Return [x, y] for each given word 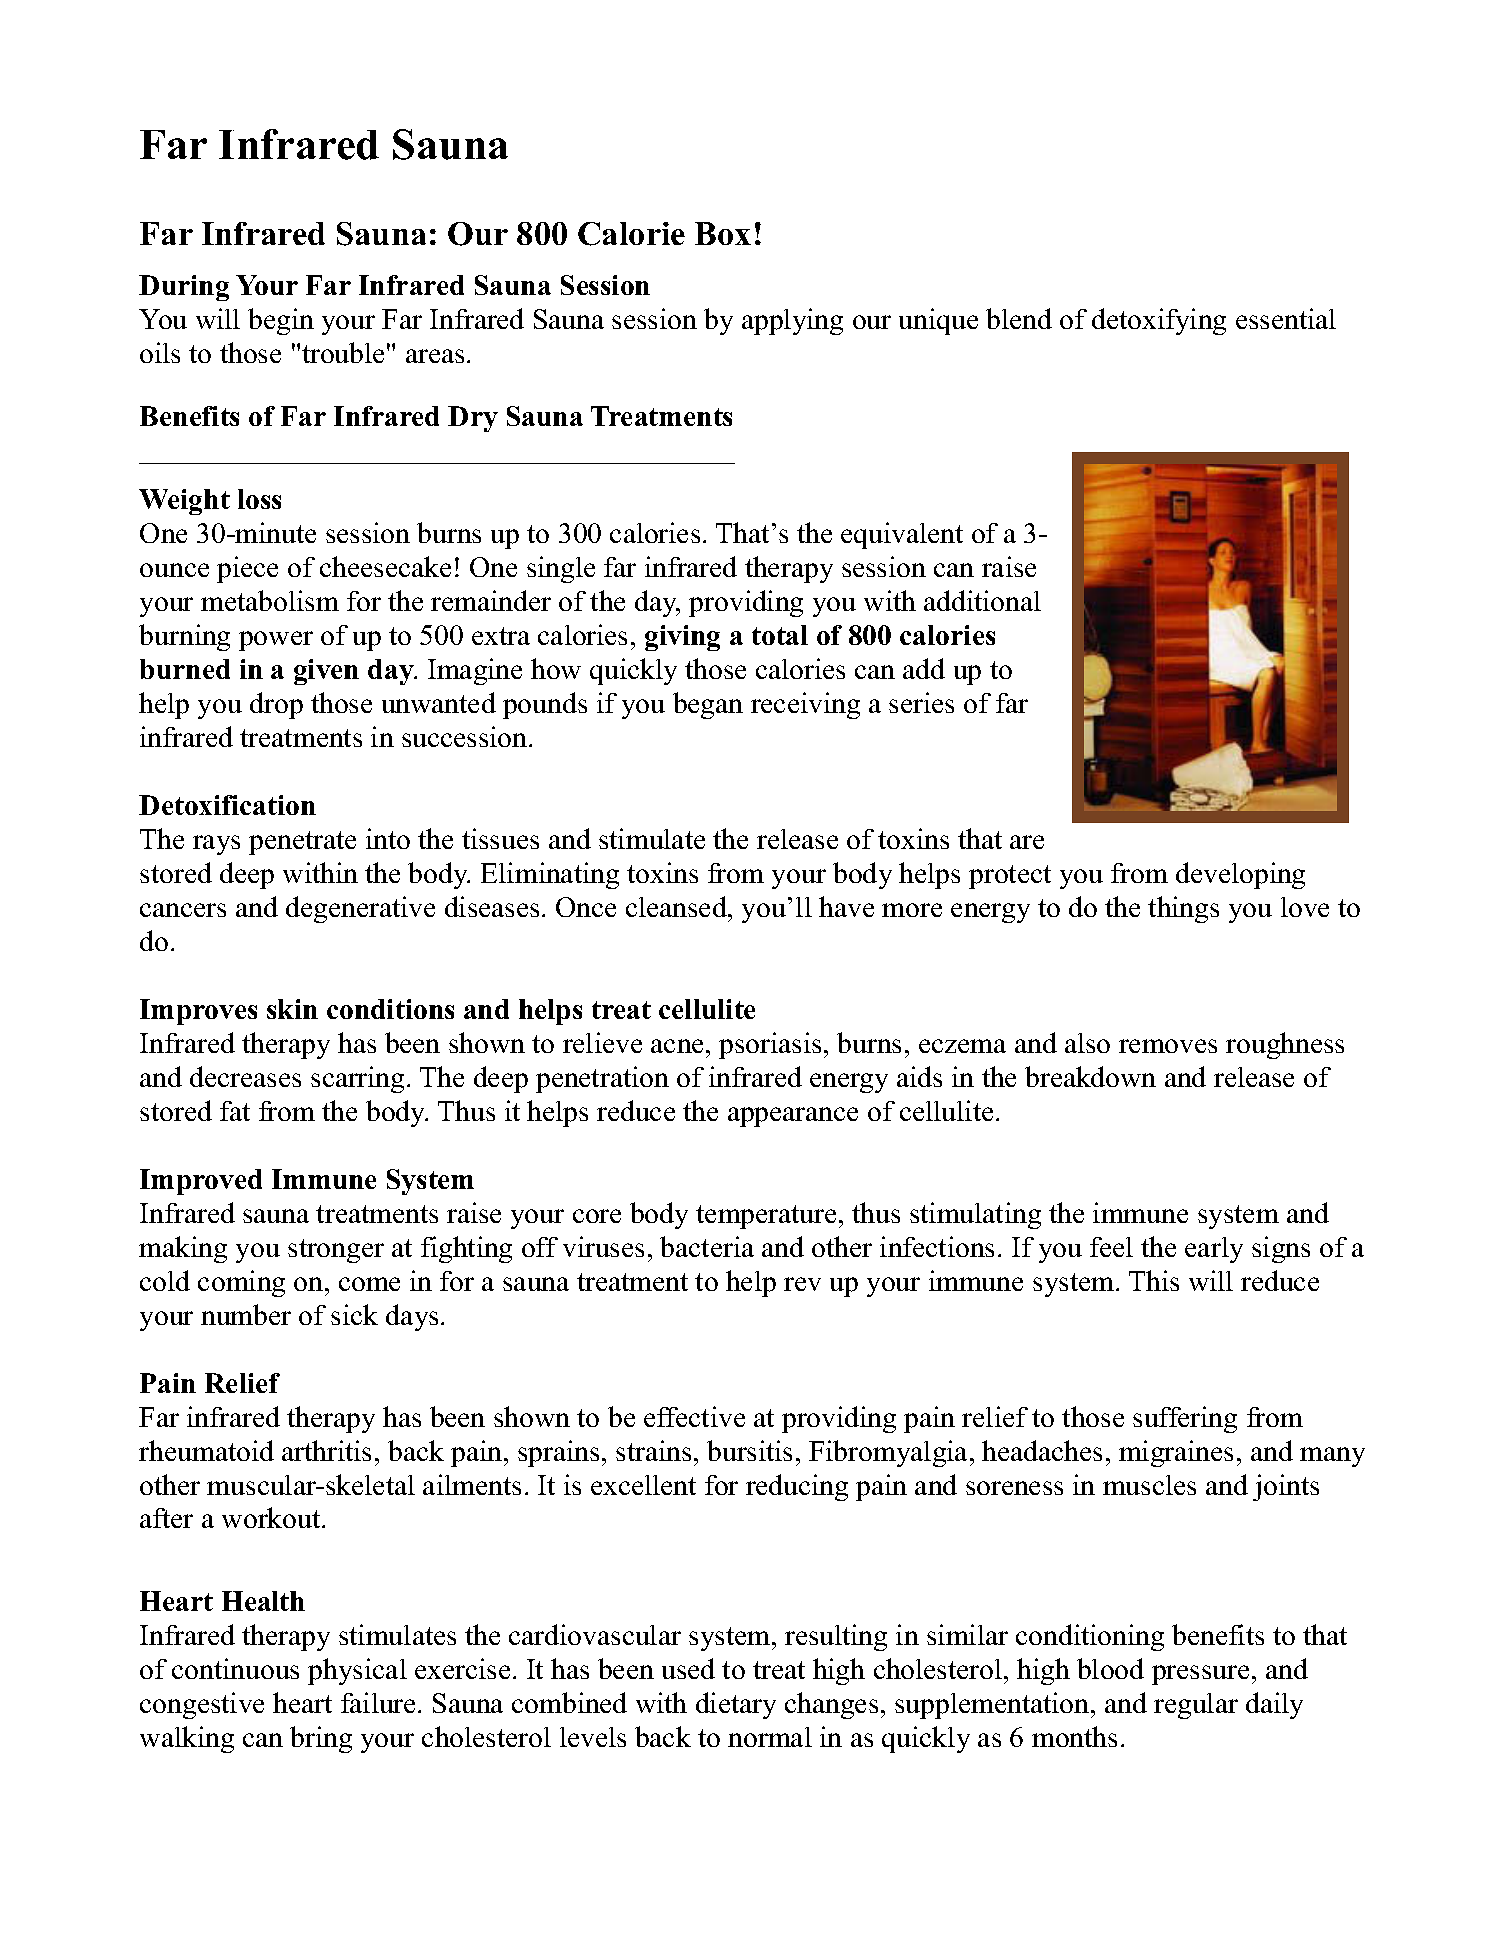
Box [723, 233]
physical [357, 1671]
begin [281, 321]
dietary [736, 1705]
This [1154, 1280]
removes [1168, 1046]
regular [1196, 1706]
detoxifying [1159, 321]
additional [982, 600]
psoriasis [770, 1045]
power [276, 641]
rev [802, 1284]
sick [354, 1314]
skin [292, 1009]
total [780, 635]
